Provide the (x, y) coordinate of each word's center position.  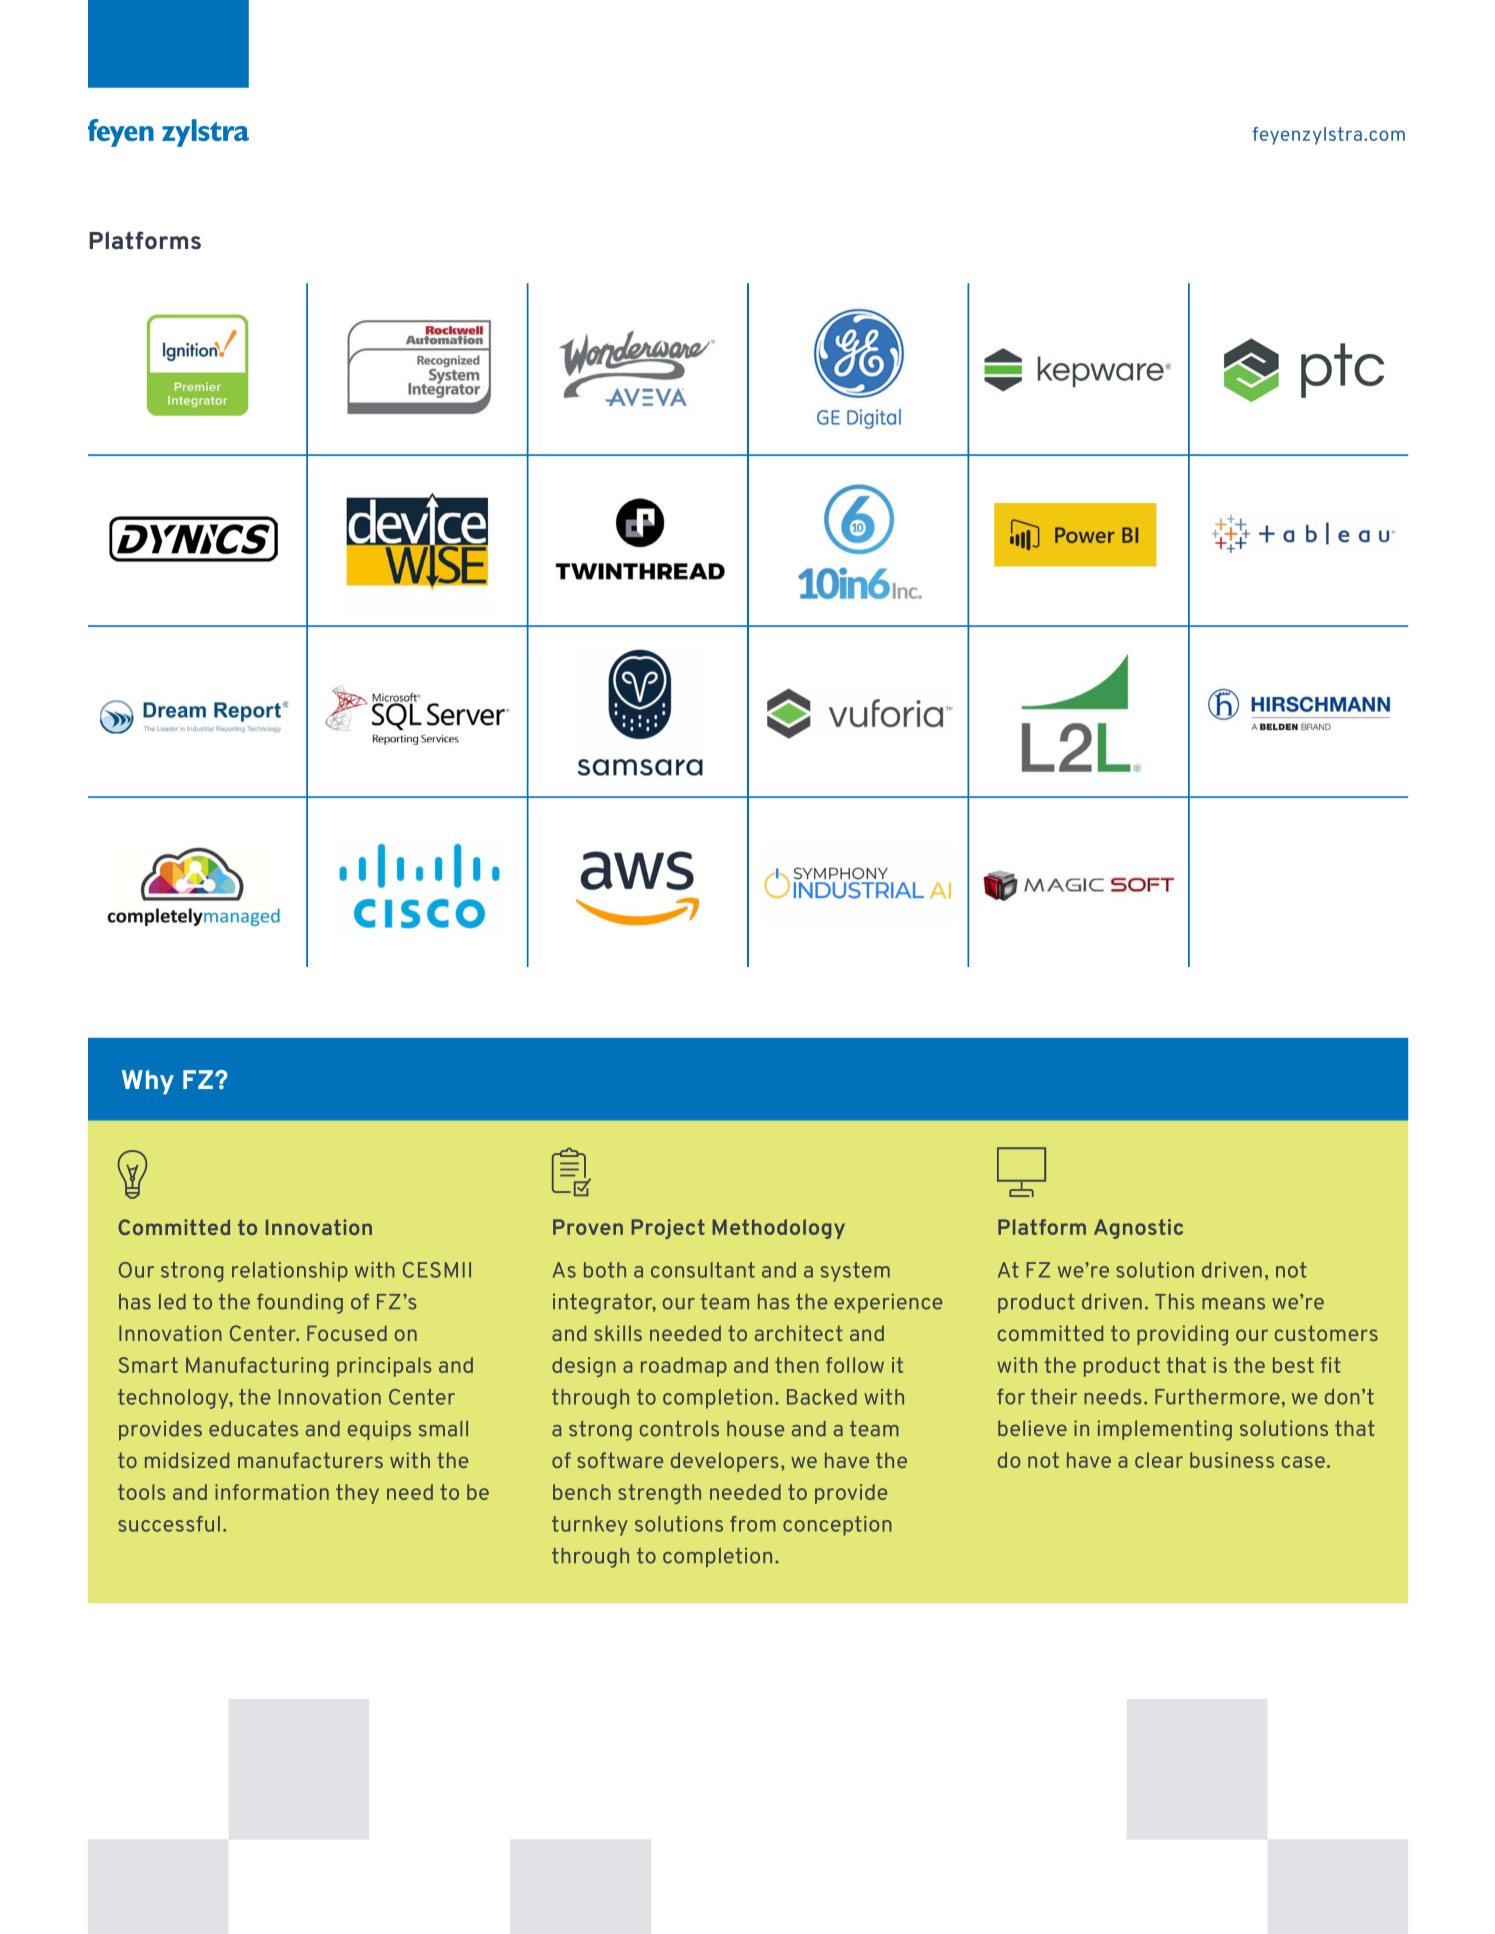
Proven (588, 1227)
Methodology (778, 1229)
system (855, 1272)
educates (253, 1429)
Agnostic (1138, 1229)
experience (888, 1303)
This (1174, 1302)
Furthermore (1217, 1397)
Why (148, 1082)
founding (300, 1304)
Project (668, 1229)
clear (1159, 1460)
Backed (822, 1397)
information (272, 1492)
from (753, 1524)
